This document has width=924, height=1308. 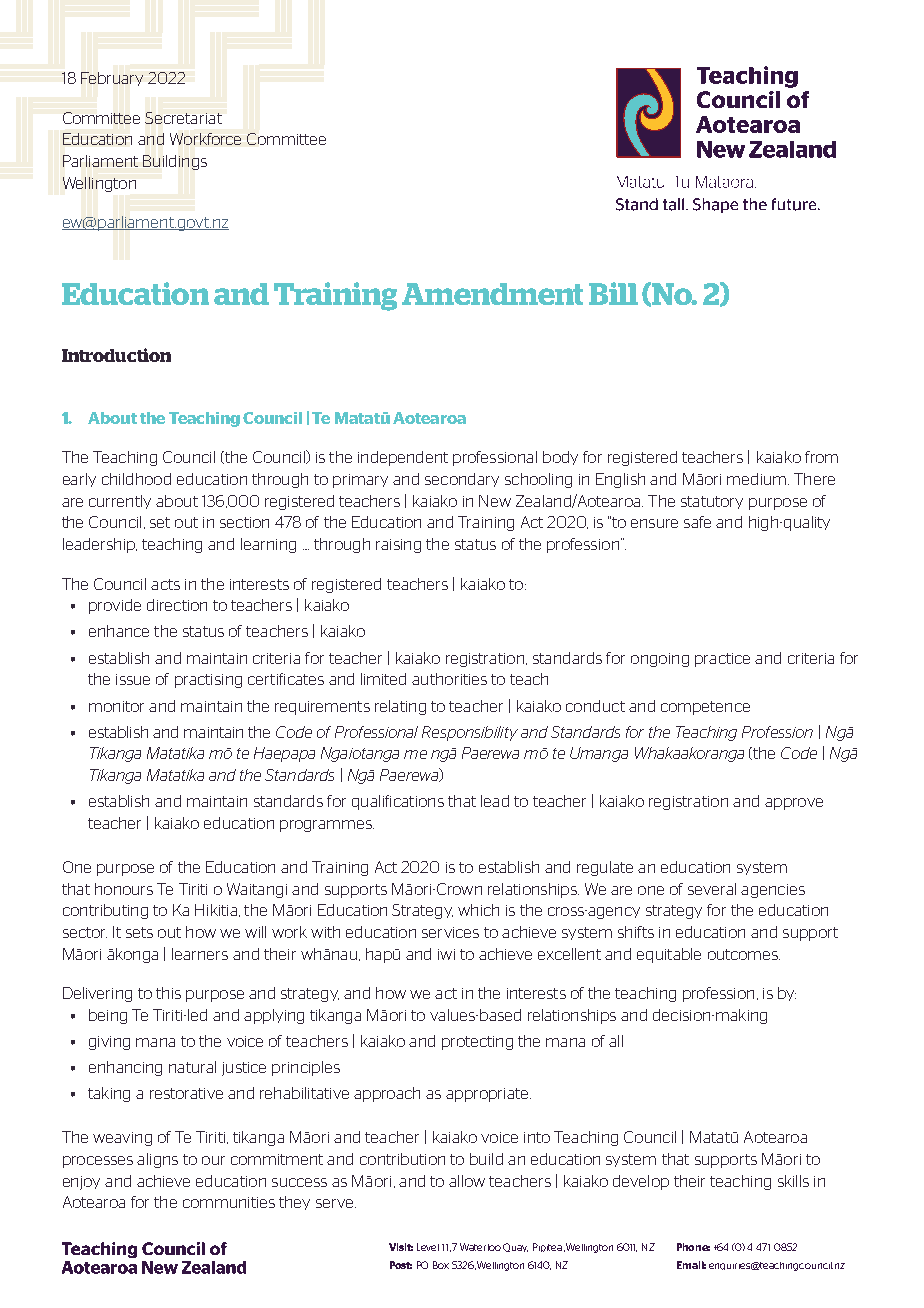 I want to click on Amendment, so click(x=492, y=294).
